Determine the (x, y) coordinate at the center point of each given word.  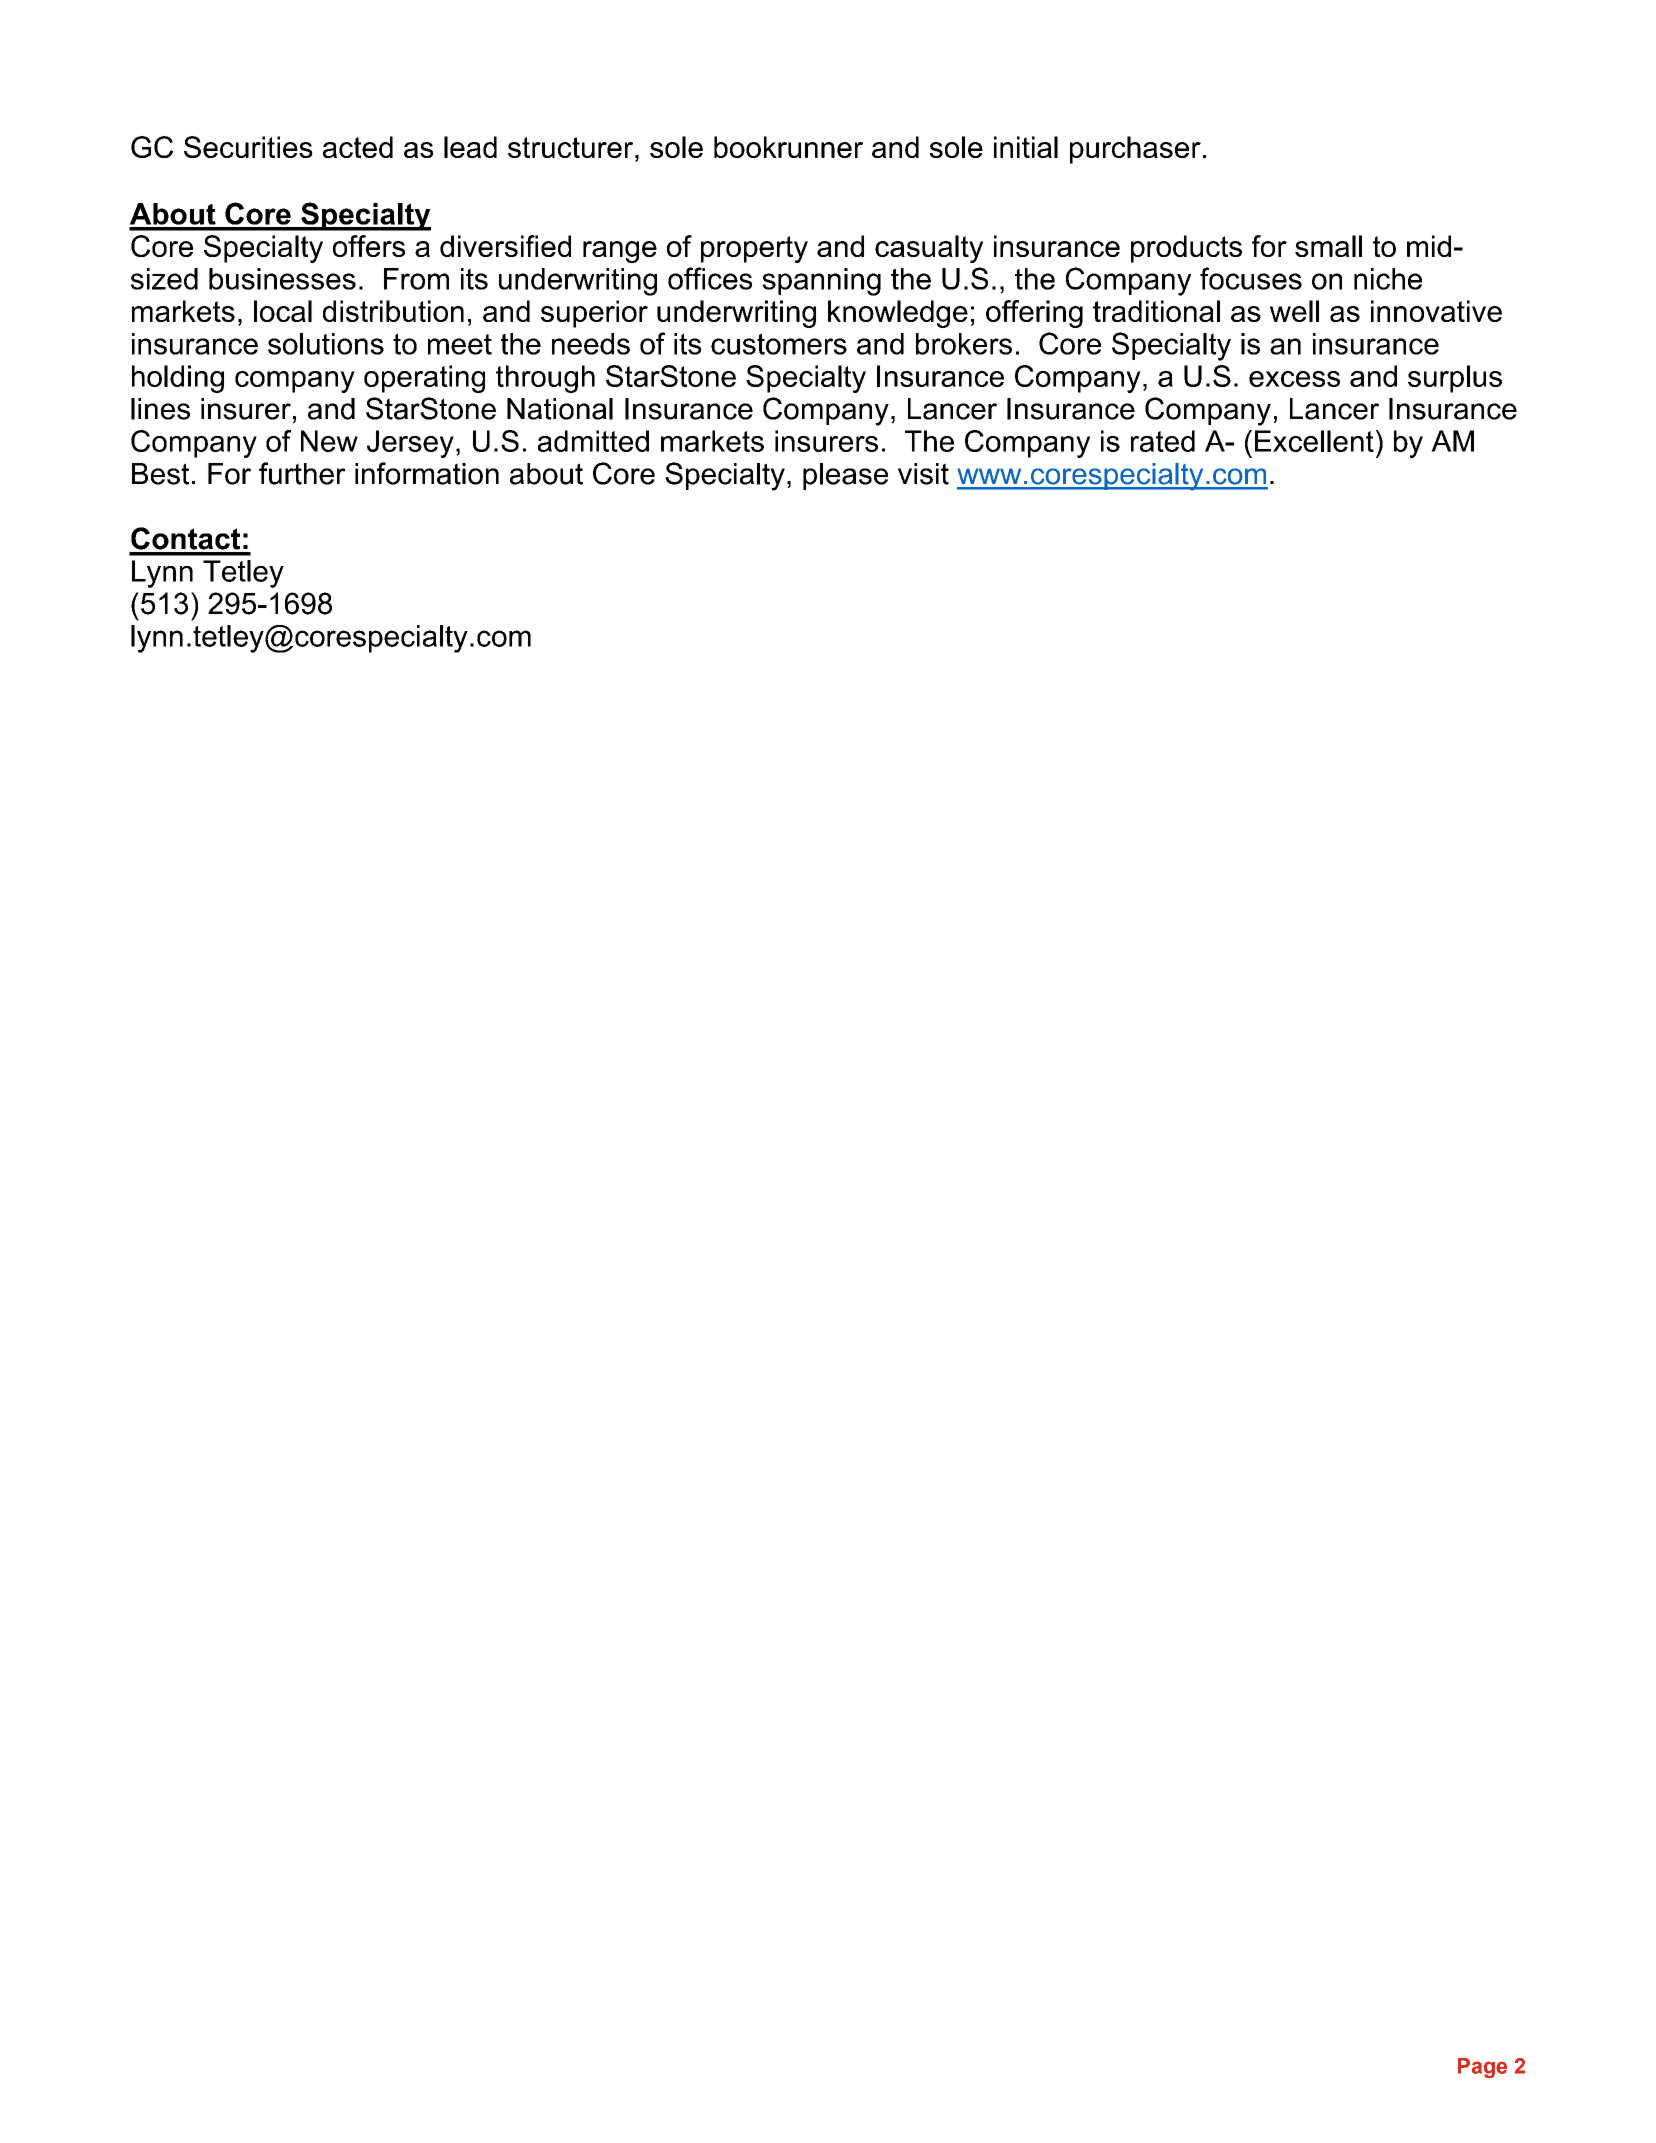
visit (923, 474)
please (845, 476)
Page (1482, 2068)
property (754, 249)
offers (369, 246)
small (1328, 246)
